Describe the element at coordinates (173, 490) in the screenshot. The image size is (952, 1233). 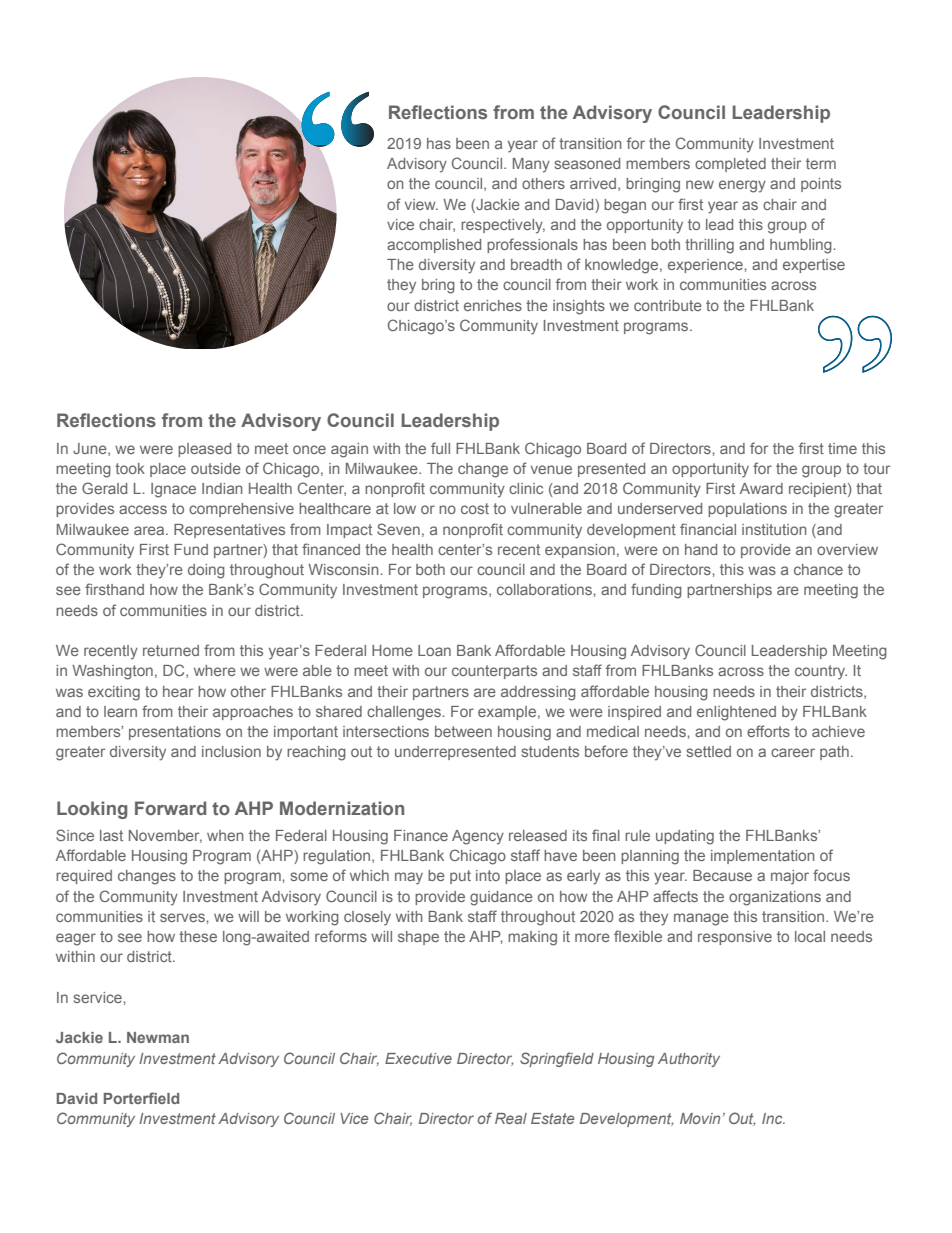
I see `Ignace` at that location.
